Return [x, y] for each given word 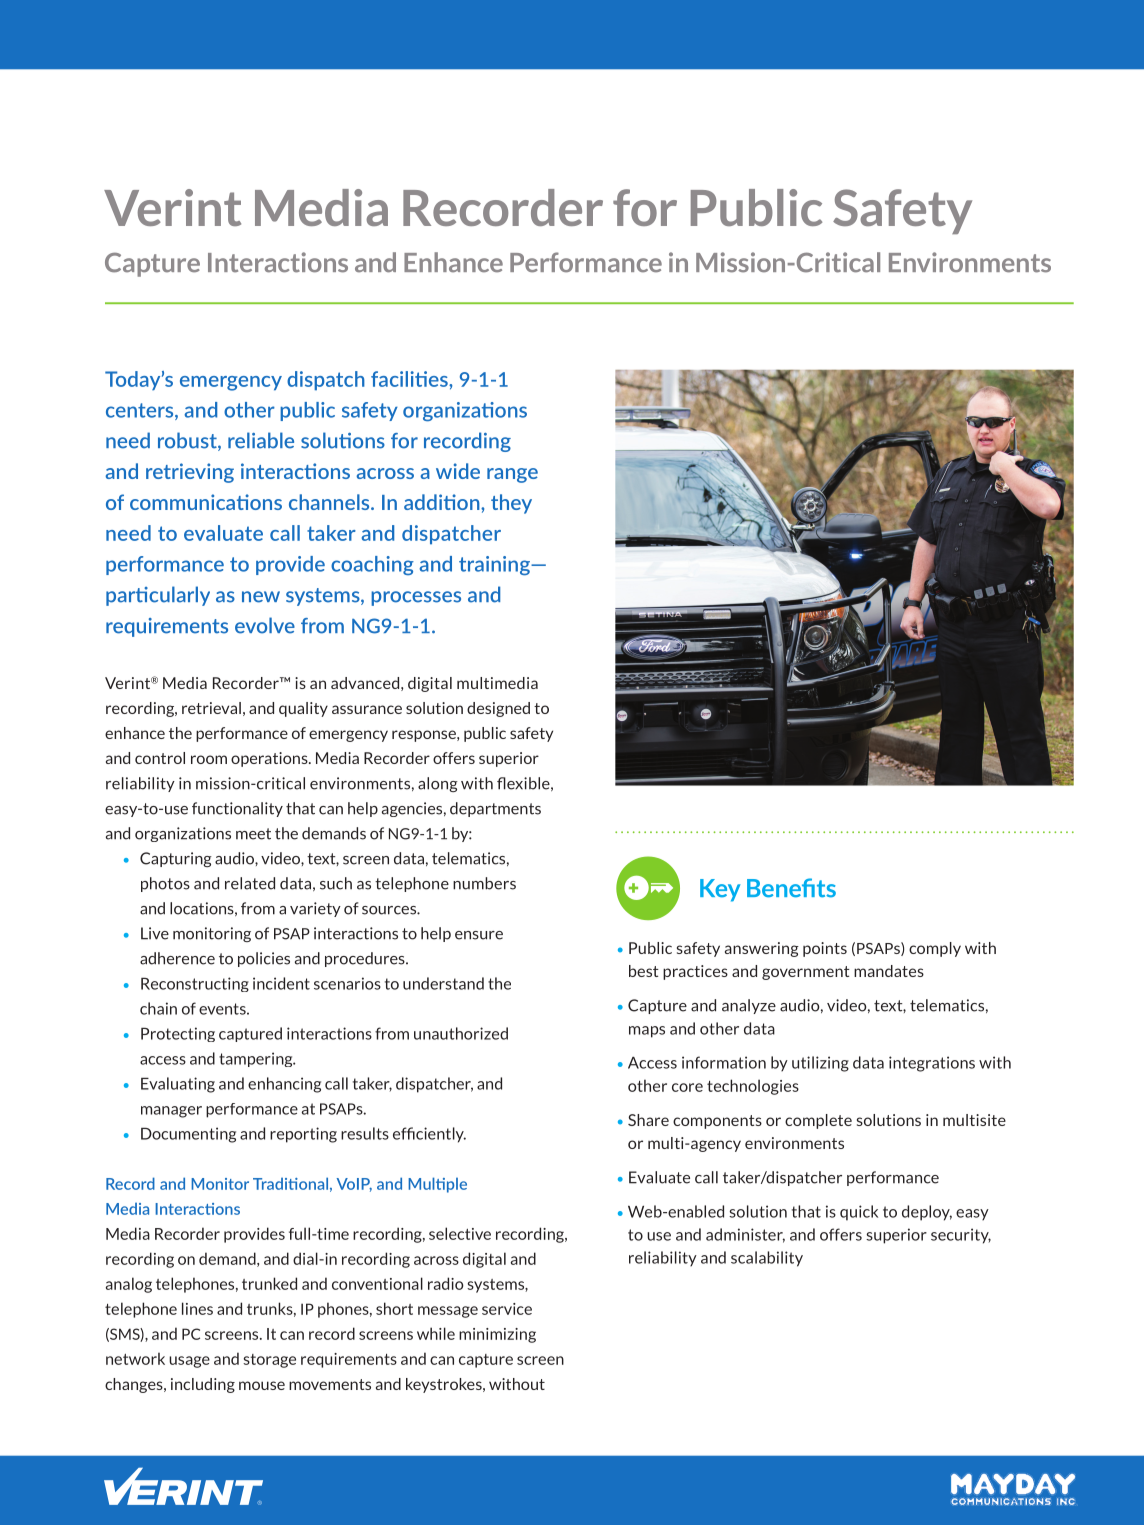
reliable [261, 440]
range [512, 475]
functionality [237, 809]
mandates [889, 971]
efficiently [429, 1135]
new [261, 597]
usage [189, 1362]
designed [498, 709]
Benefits [791, 888]
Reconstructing [195, 984]
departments [495, 809]
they [511, 504]
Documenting [188, 1135]
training [495, 565]
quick [859, 1213]
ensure [479, 935]
